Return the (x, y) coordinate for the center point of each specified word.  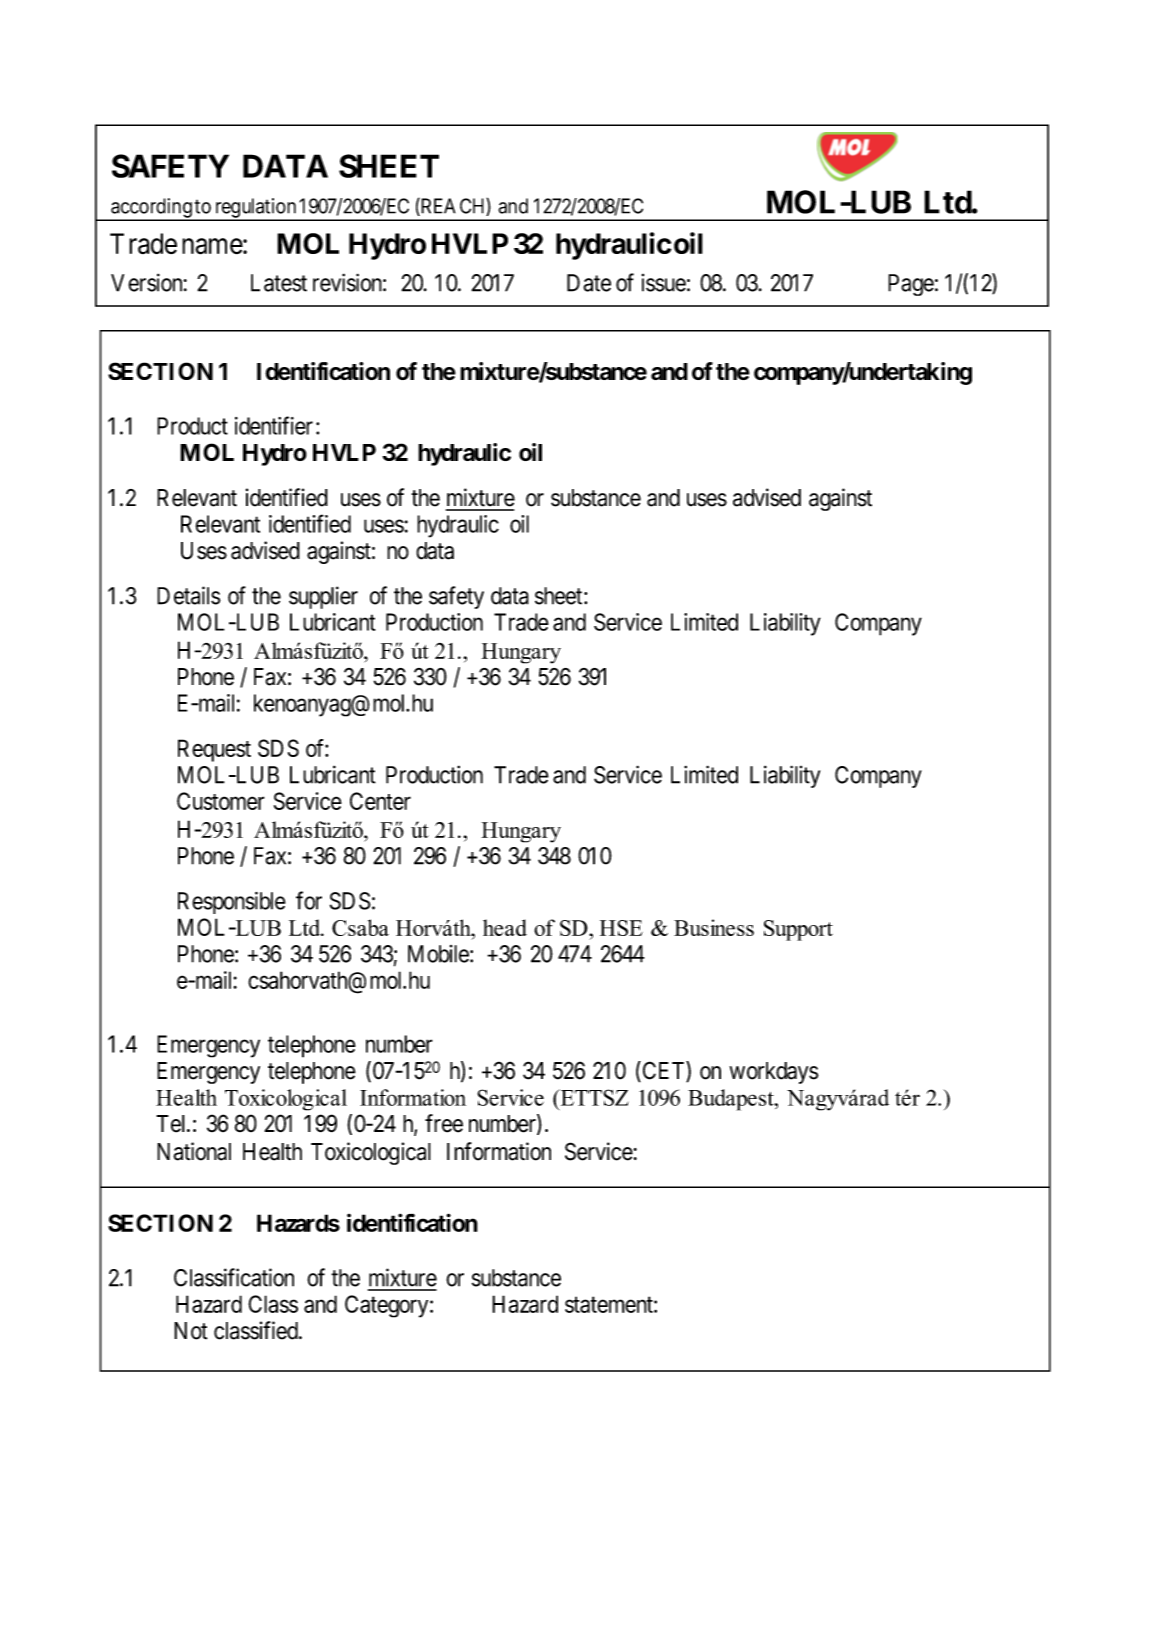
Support (798, 930)
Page (911, 285)
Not (191, 1331)
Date (589, 283)
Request (214, 750)
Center (380, 801)
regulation (255, 209)
